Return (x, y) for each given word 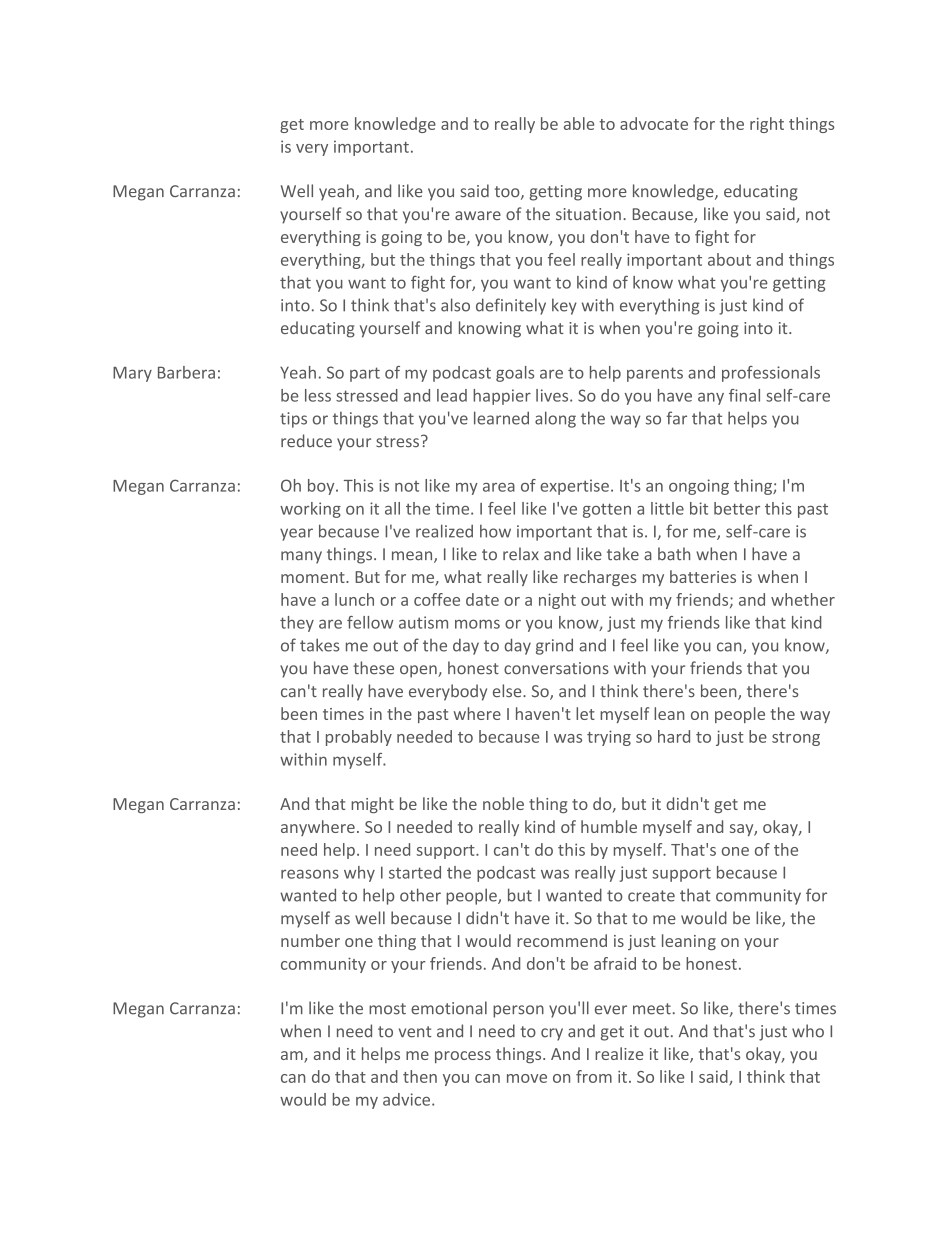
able (579, 123)
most (387, 1009)
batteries (703, 576)
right (767, 125)
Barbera (186, 372)
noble (503, 803)
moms (477, 624)
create (651, 896)
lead (452, 395)
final (744, 395)
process (463, 1057)
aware (478, 215)
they (297, 624)
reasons (310, 874)
